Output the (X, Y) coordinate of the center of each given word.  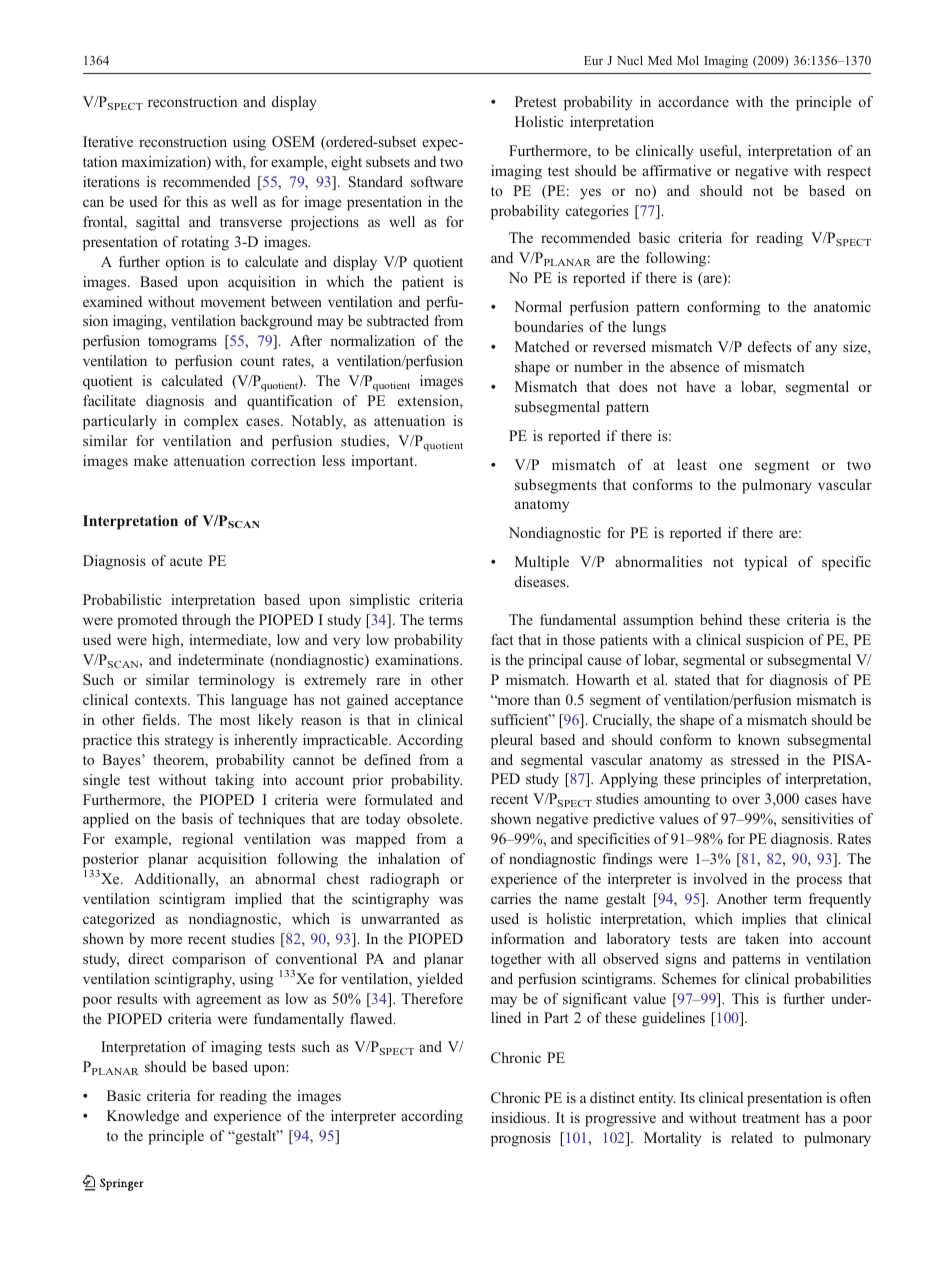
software (437, 181)
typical (765, 563)
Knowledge (143, 1117)
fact (502, 639)
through (206, 621)
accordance (693, 101)
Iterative (108, 141)
